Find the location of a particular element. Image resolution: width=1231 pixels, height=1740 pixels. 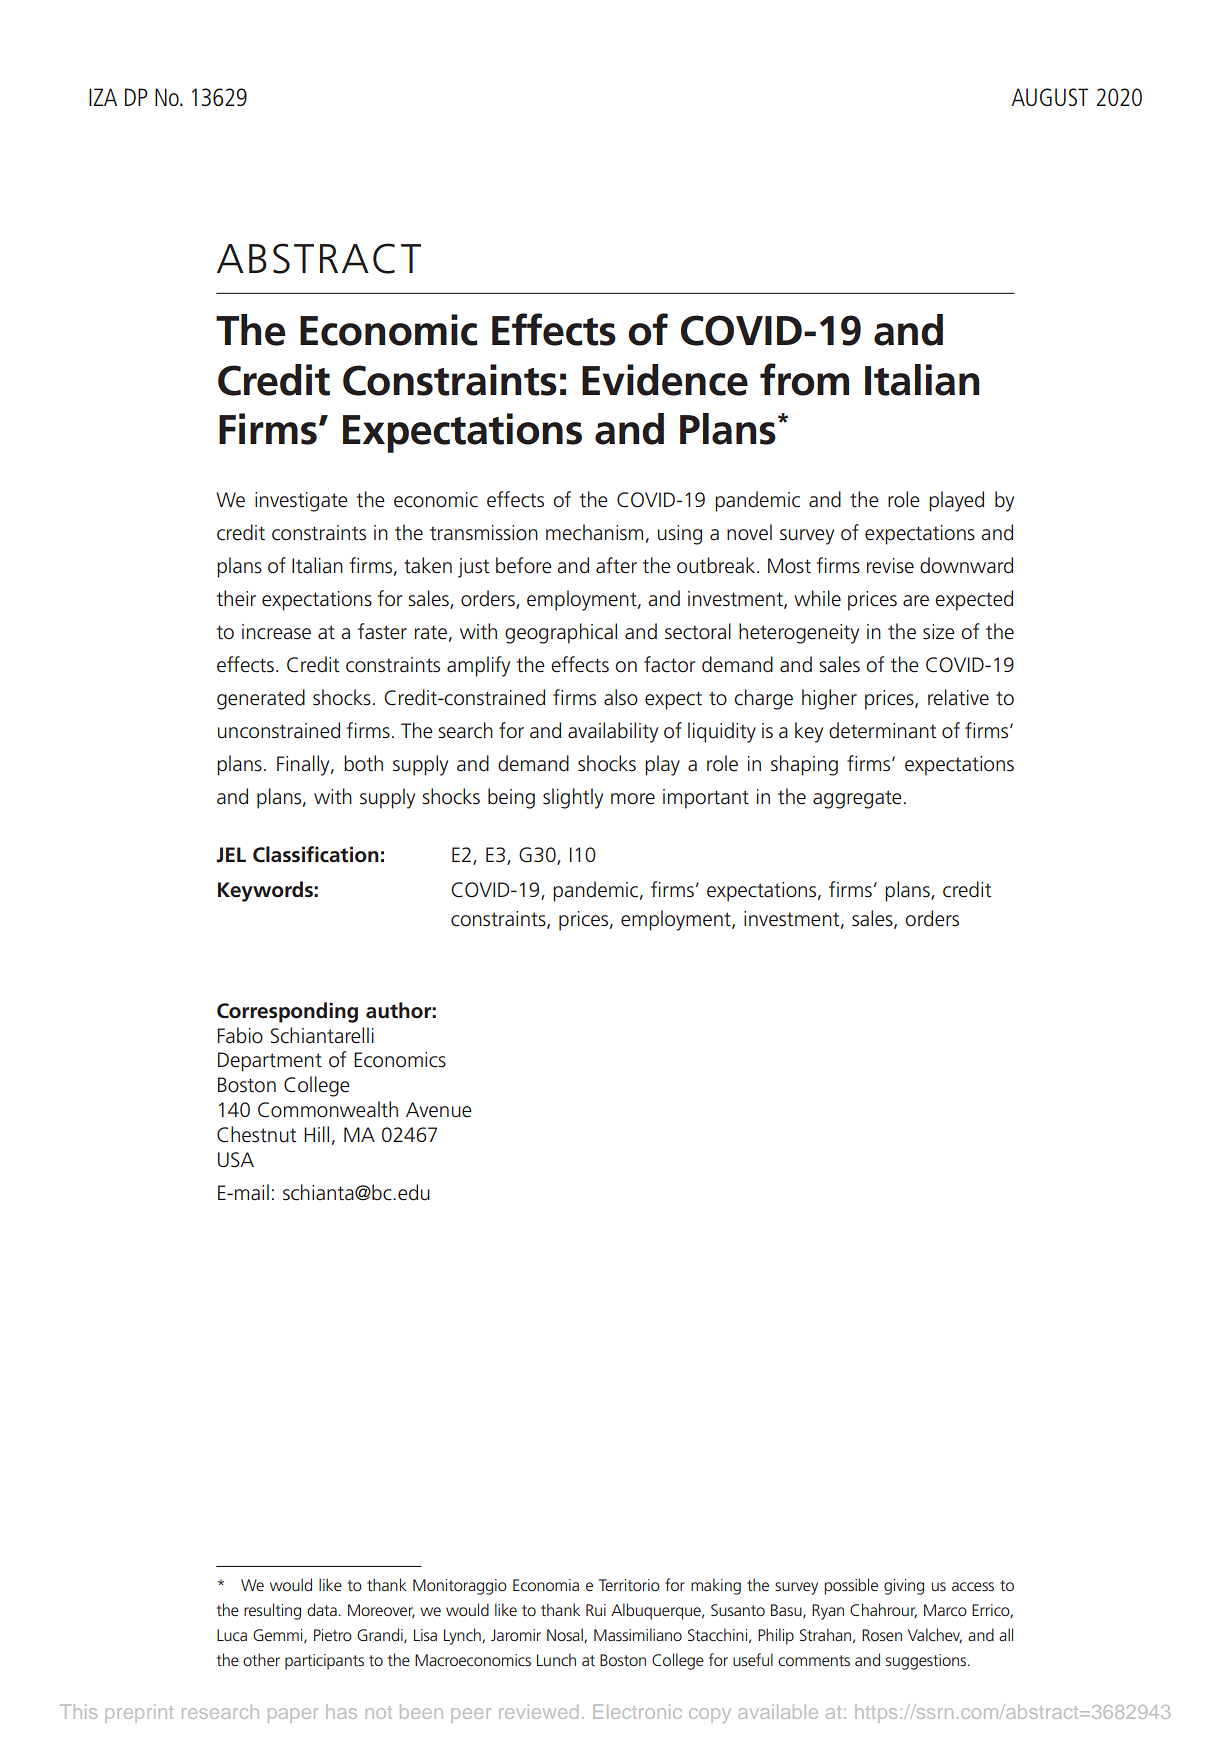

Avenue is located at coordinates (439, 1110).
